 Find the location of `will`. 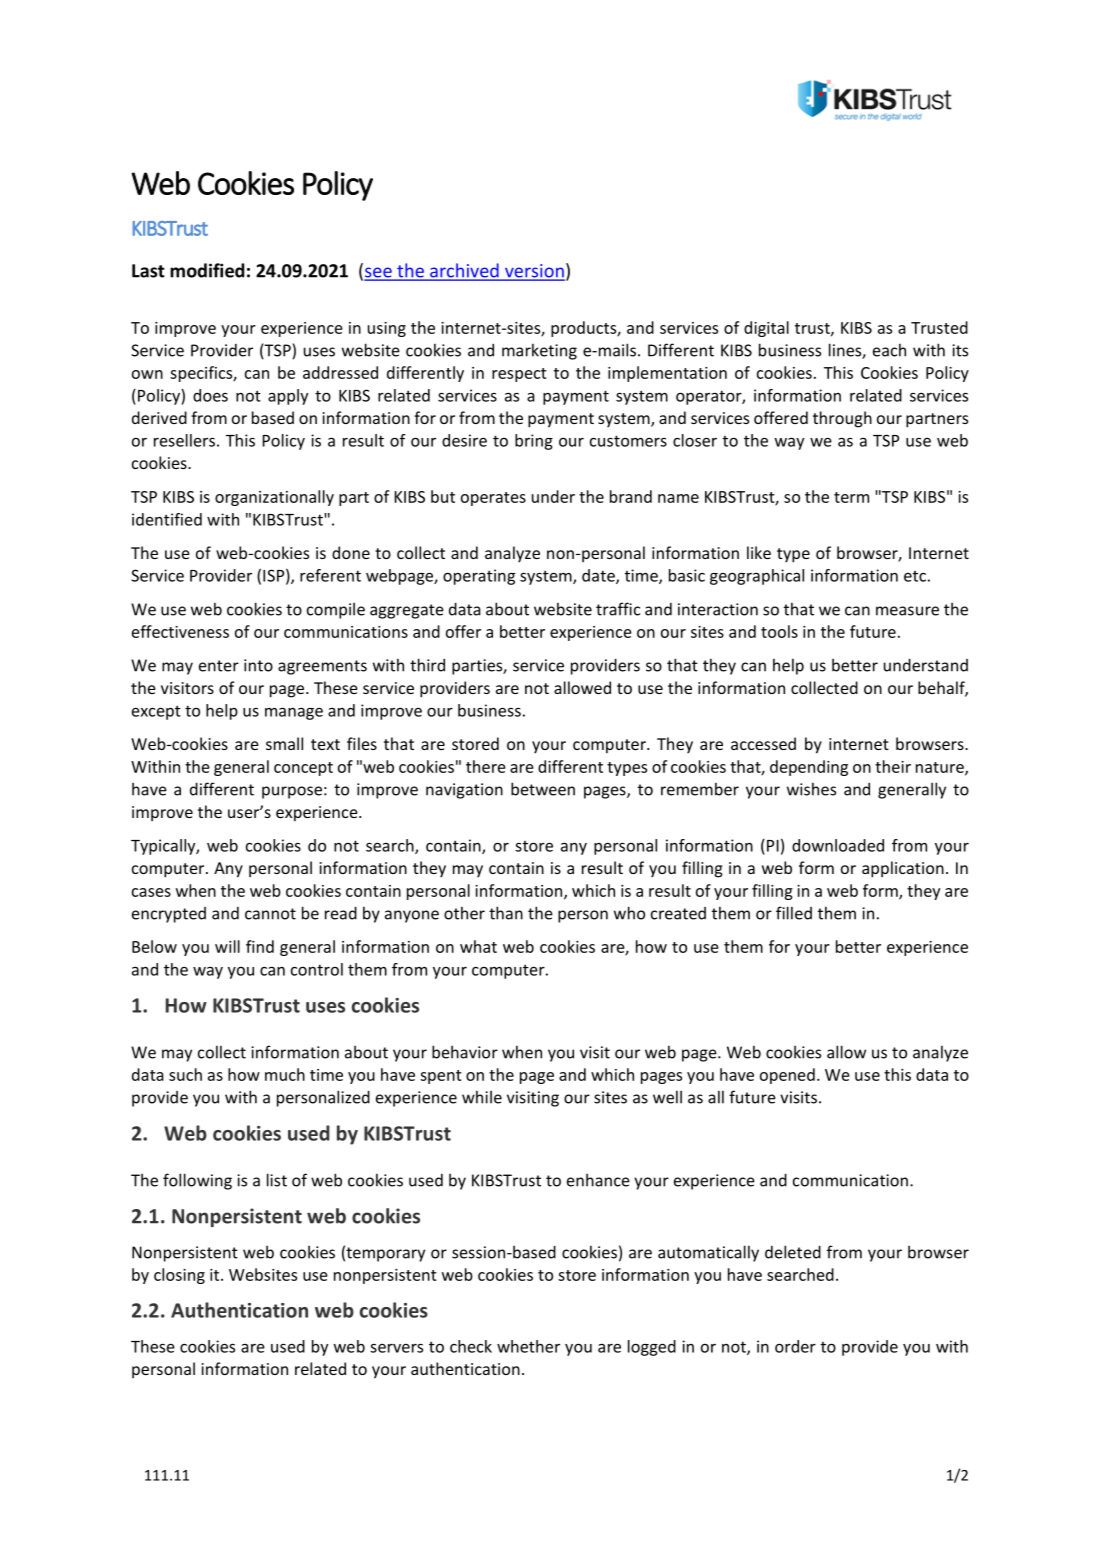

will is located at coordinates (227, 946).
